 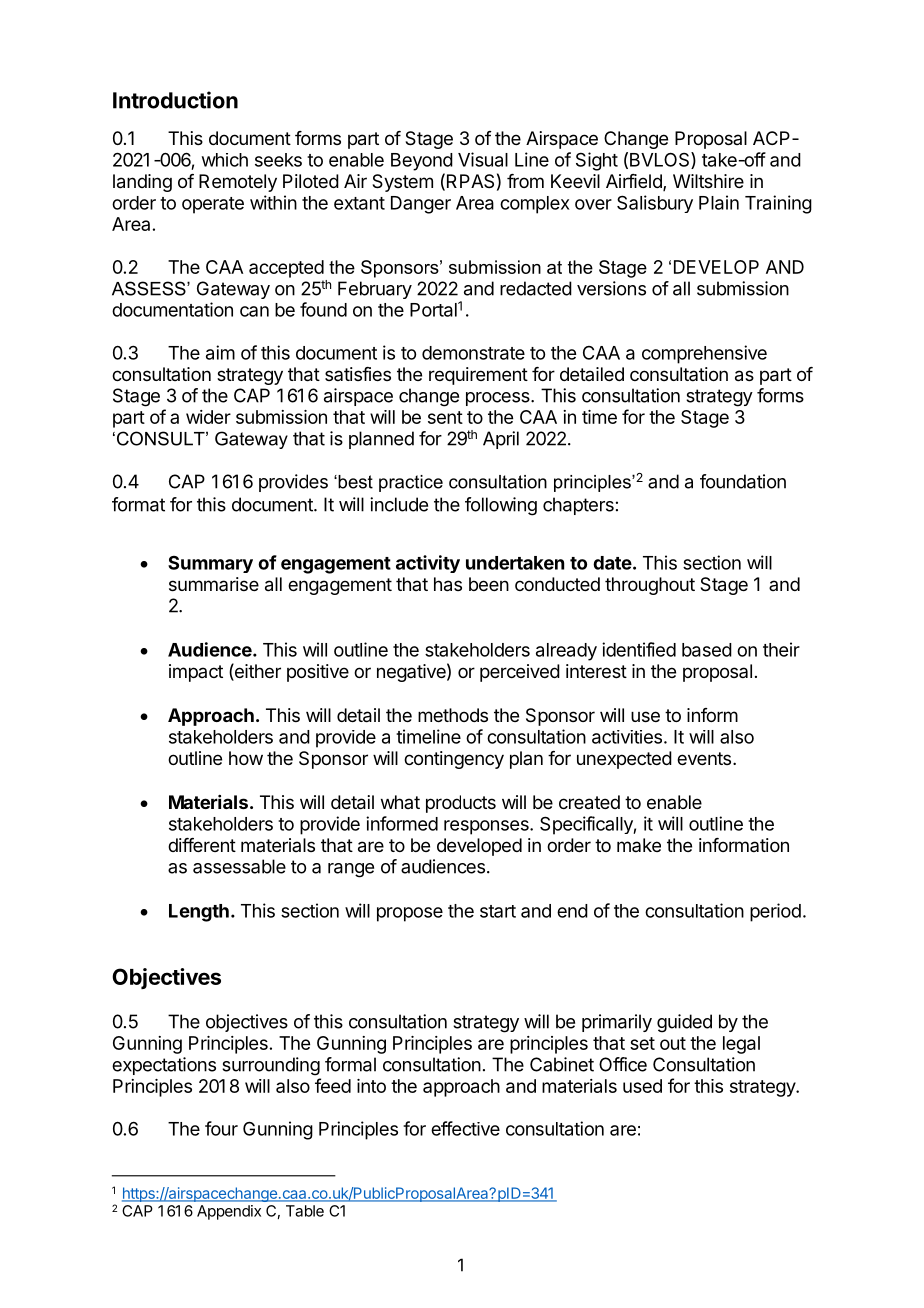 What do you see at coordinates (708, 181) in the screenshot?
I see `Wiltshire` at bounding box center [708, 181].
